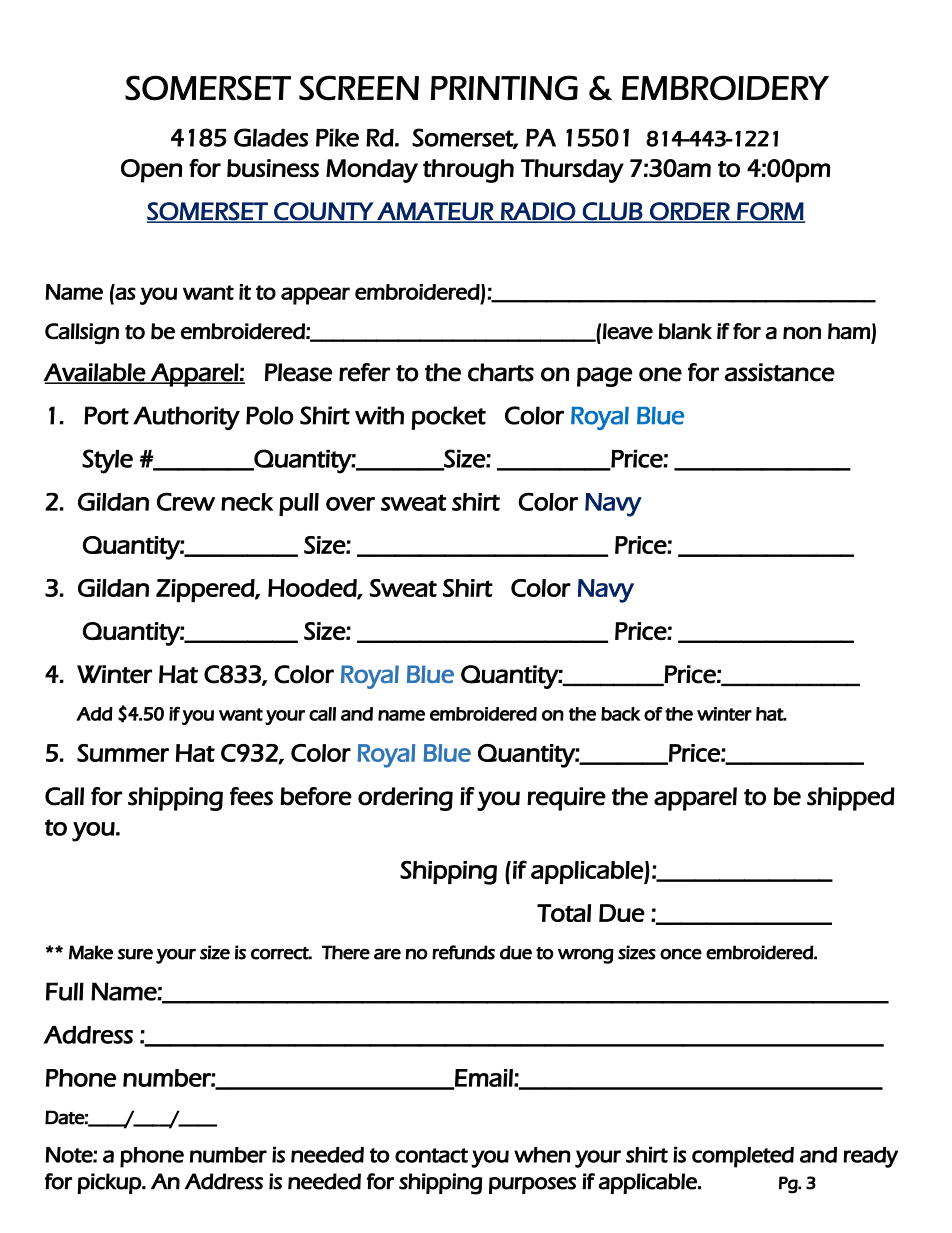 This screenshot has height=1233, width=952. What do you see at coordinates (151, 171) in the screenshot?
I see `Open` at bounding box center [151, 171].
